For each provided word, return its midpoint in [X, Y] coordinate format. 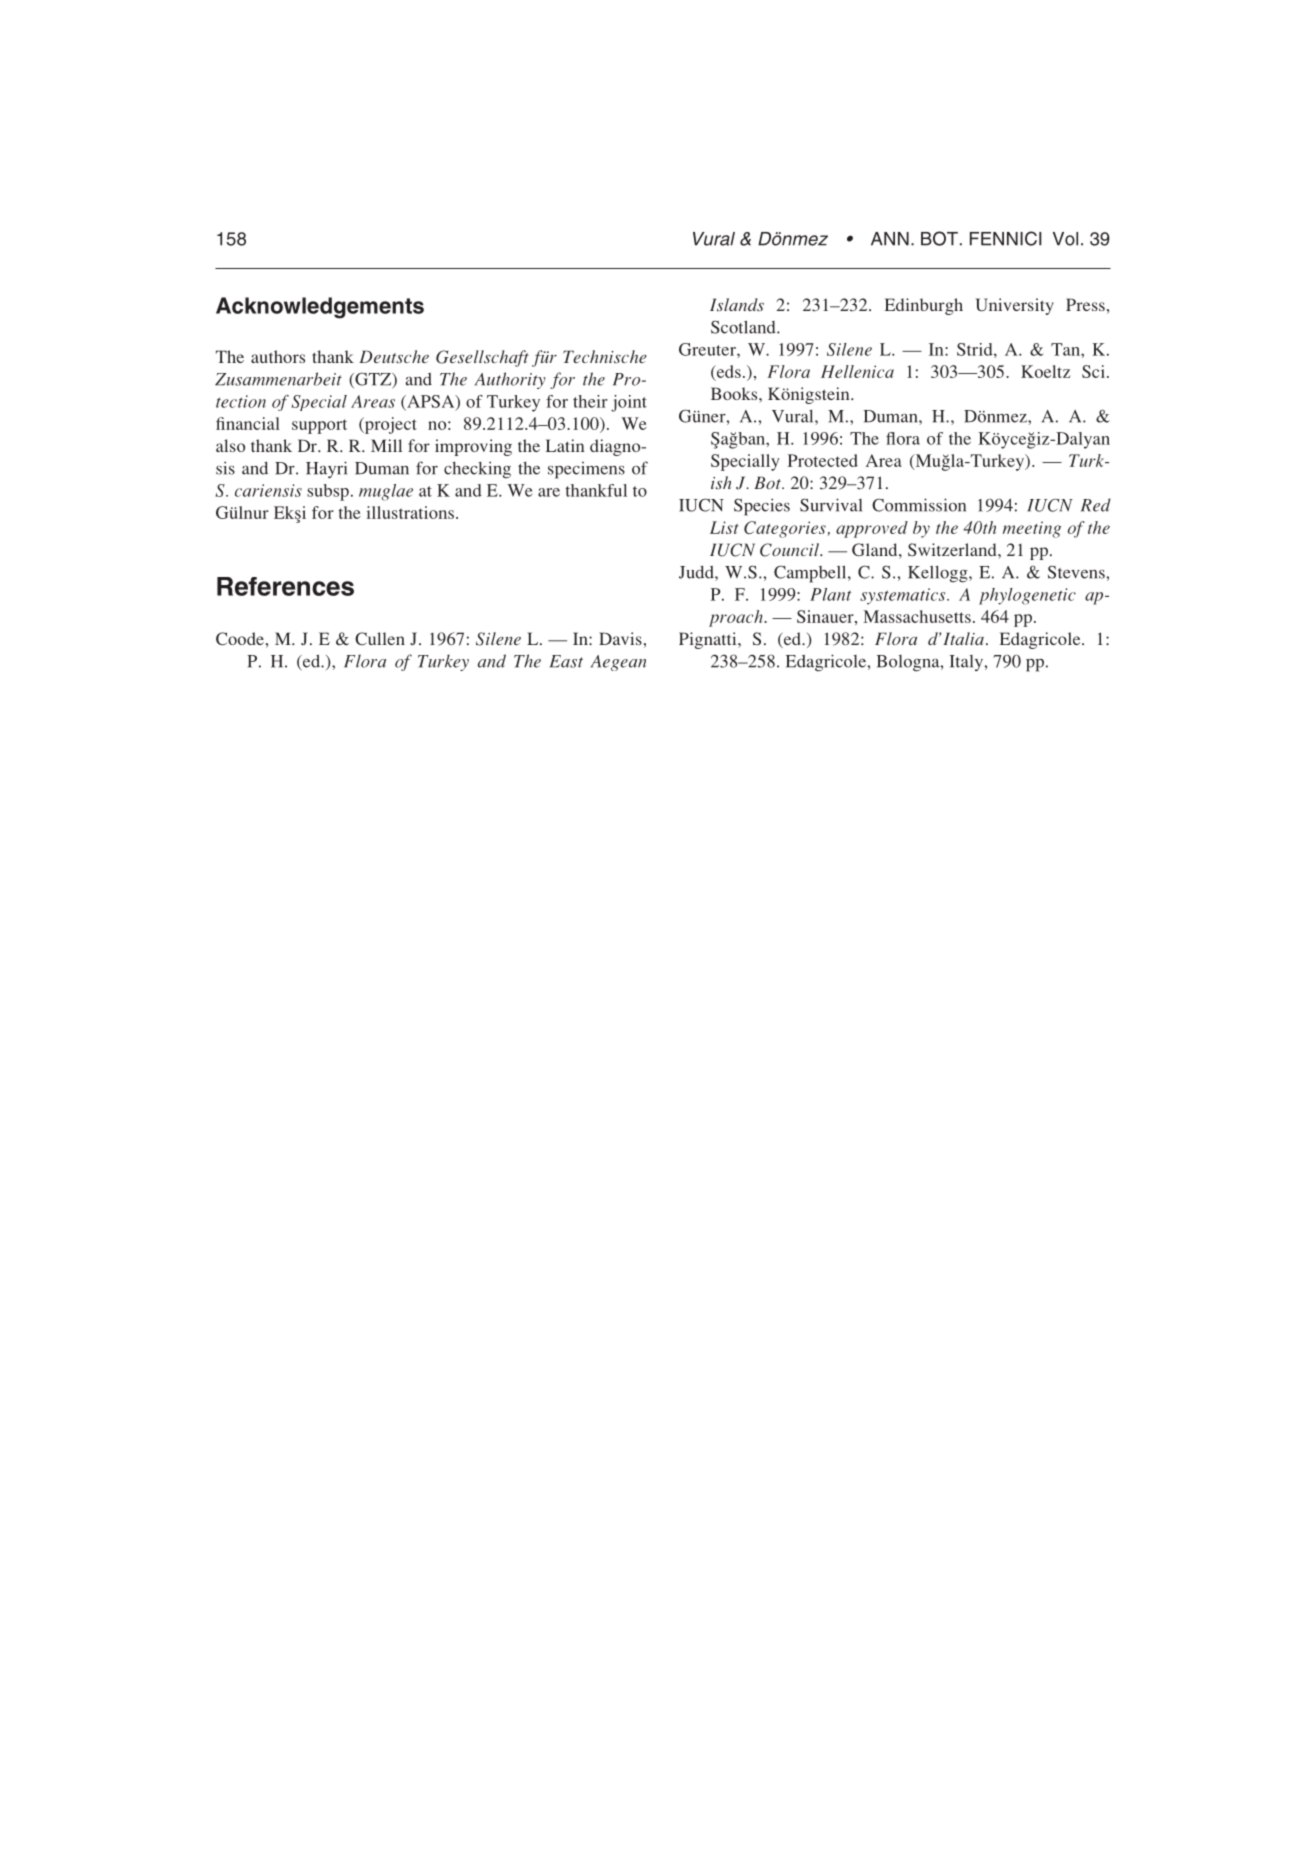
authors [278, 356]
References [285, 586]
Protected [823, 460]
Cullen [380, 638]
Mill [386, 445]
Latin [565, 445]
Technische [605, 356]
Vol [1065, 239]
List [724, 527]
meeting [1032, 529]
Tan [1066, 349]
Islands [737, 304]
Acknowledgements [320, 308]
